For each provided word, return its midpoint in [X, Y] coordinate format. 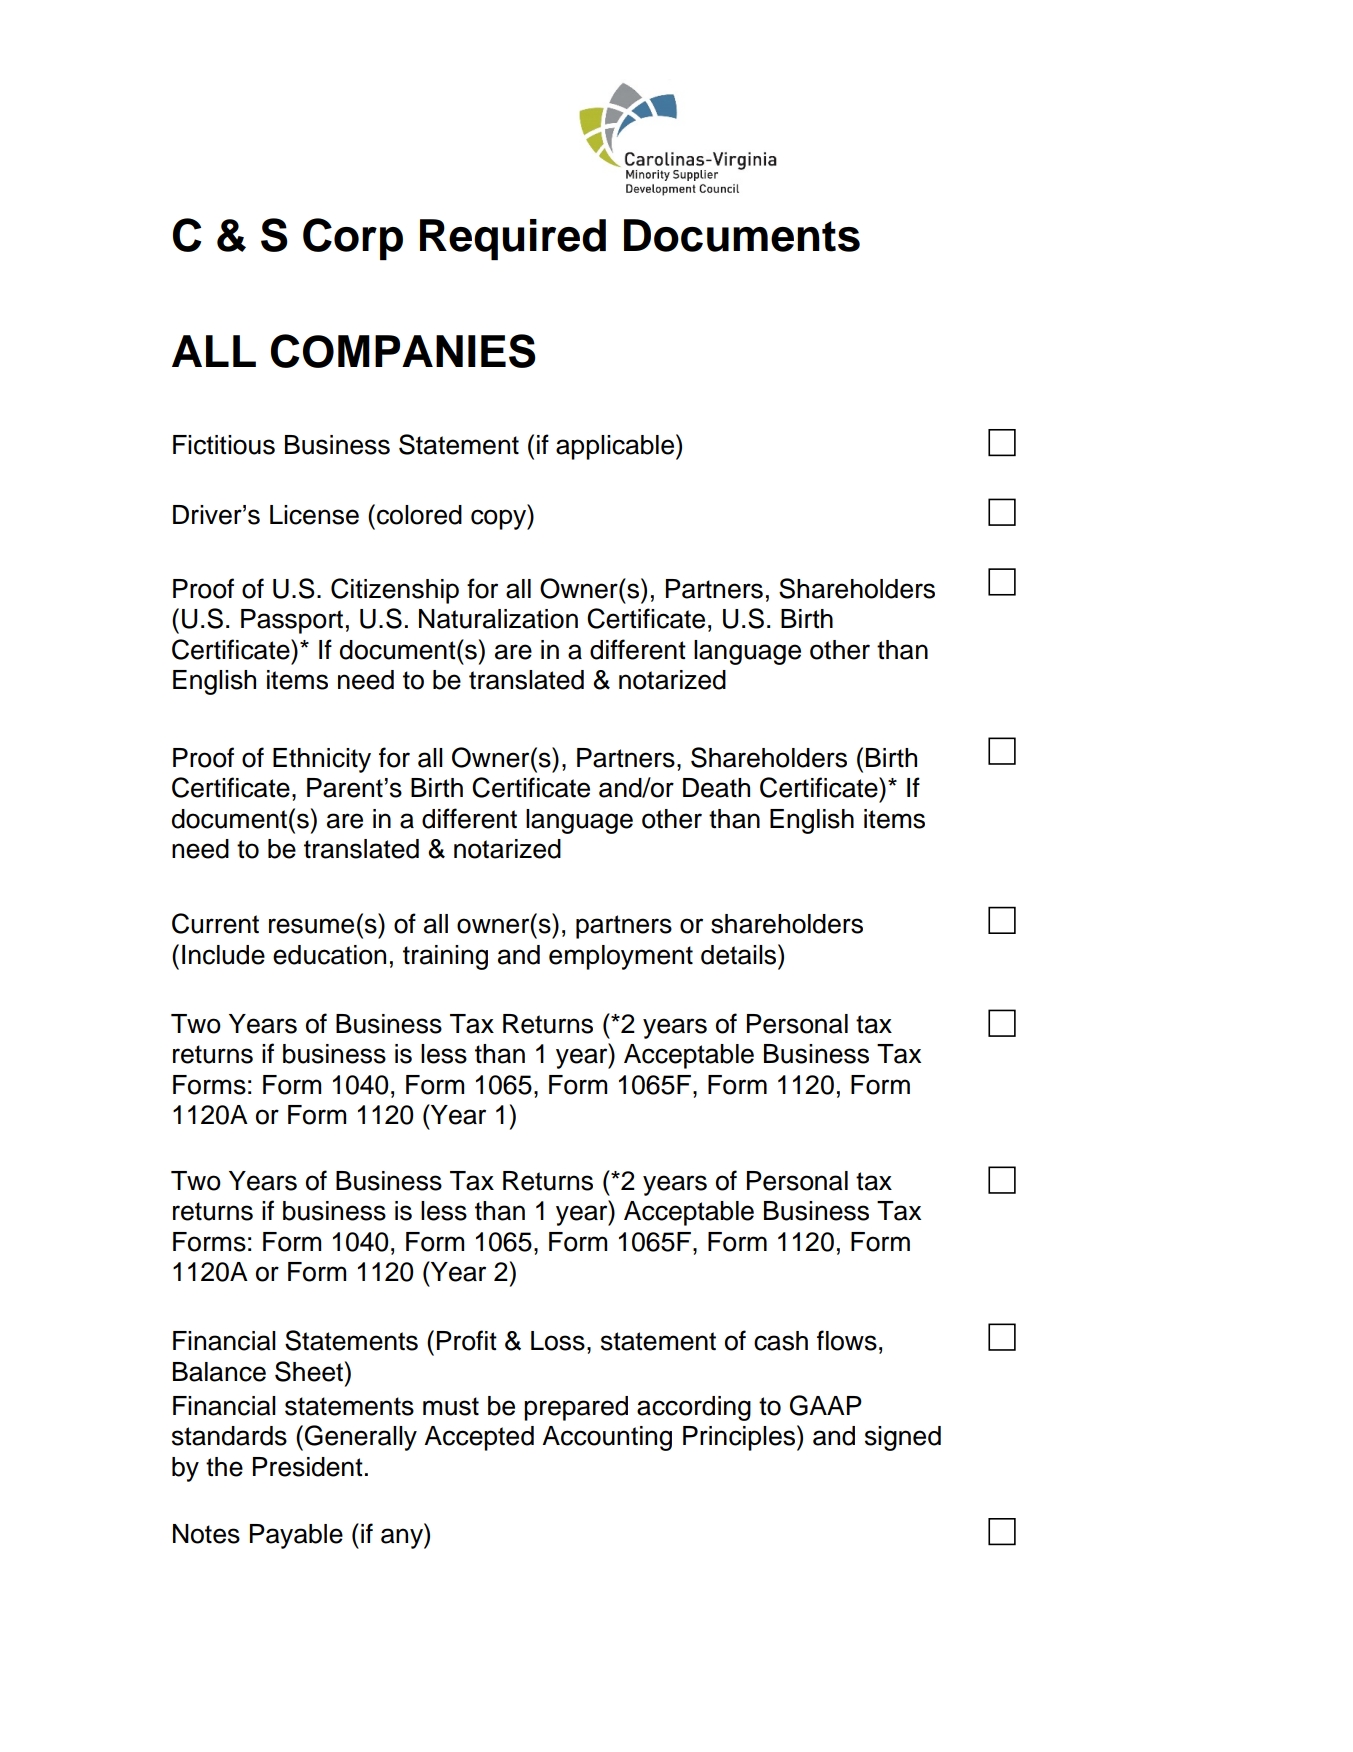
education [329, 955]
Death [716, 788]
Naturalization [498, 619]
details [740, 954]
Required [513, 239]
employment [621, 957]
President [308, 1467]
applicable [616, 447]
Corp [353, 239]
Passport [292, 621]
